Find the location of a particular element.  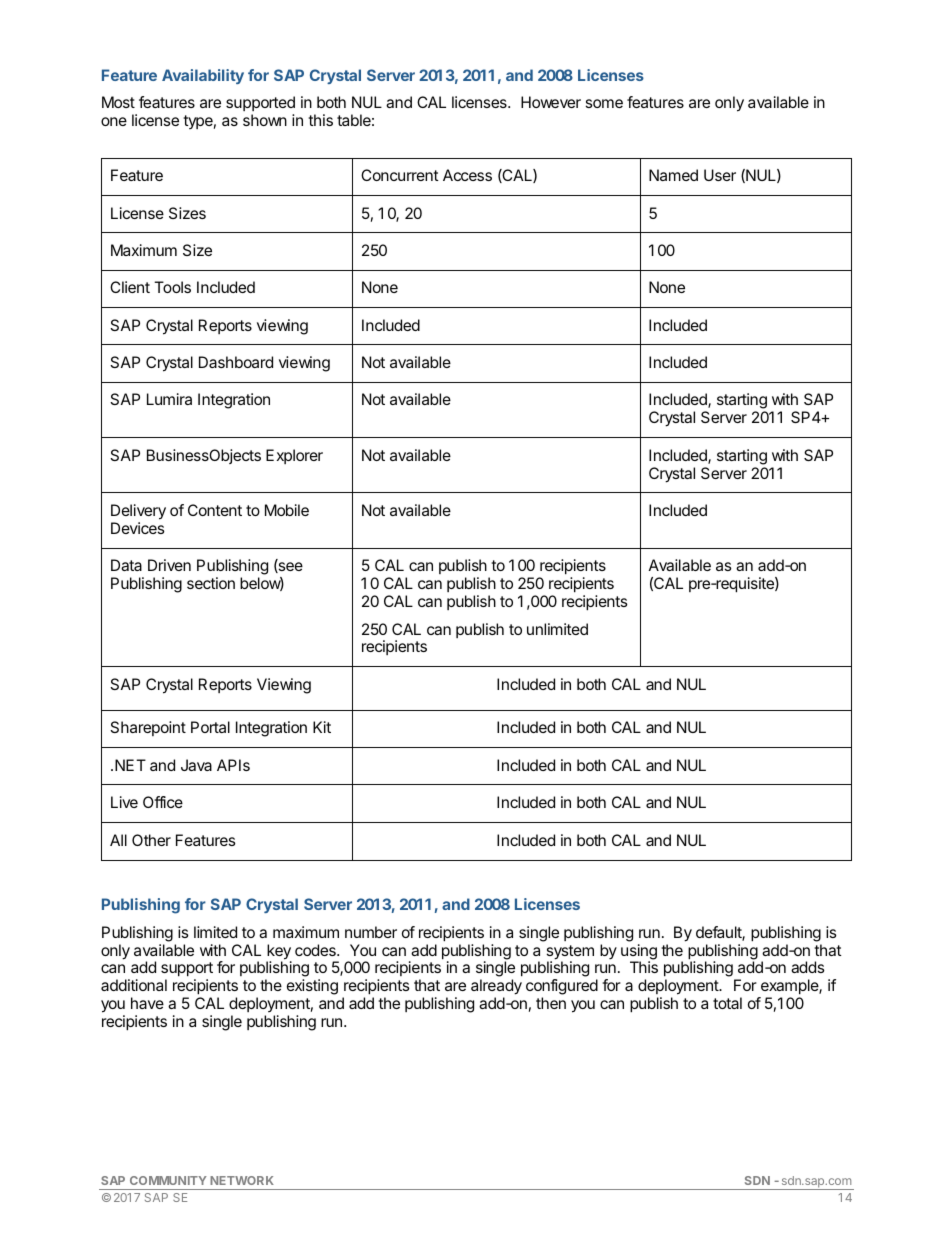

section is located at coordinates (211, 583).
